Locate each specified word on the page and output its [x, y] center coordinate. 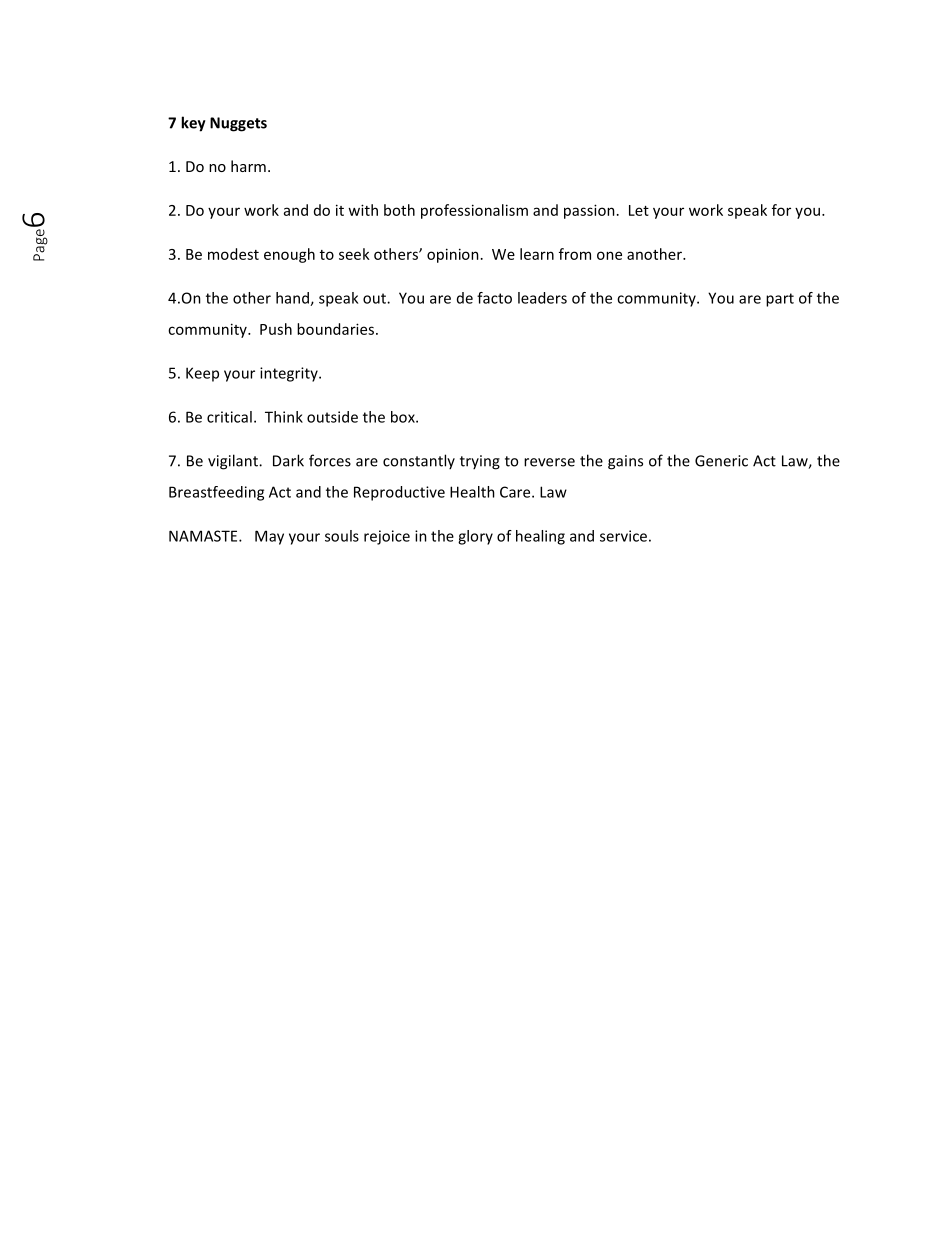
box [404, 417]
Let [639, 210]
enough [289, 255]
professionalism [474, 211]
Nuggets [238, 124]
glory [475, 537]
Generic [721, 461]
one [609, 255]
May [269, 537]
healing [540, 537]
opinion [453, 255]
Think [284, 417]
